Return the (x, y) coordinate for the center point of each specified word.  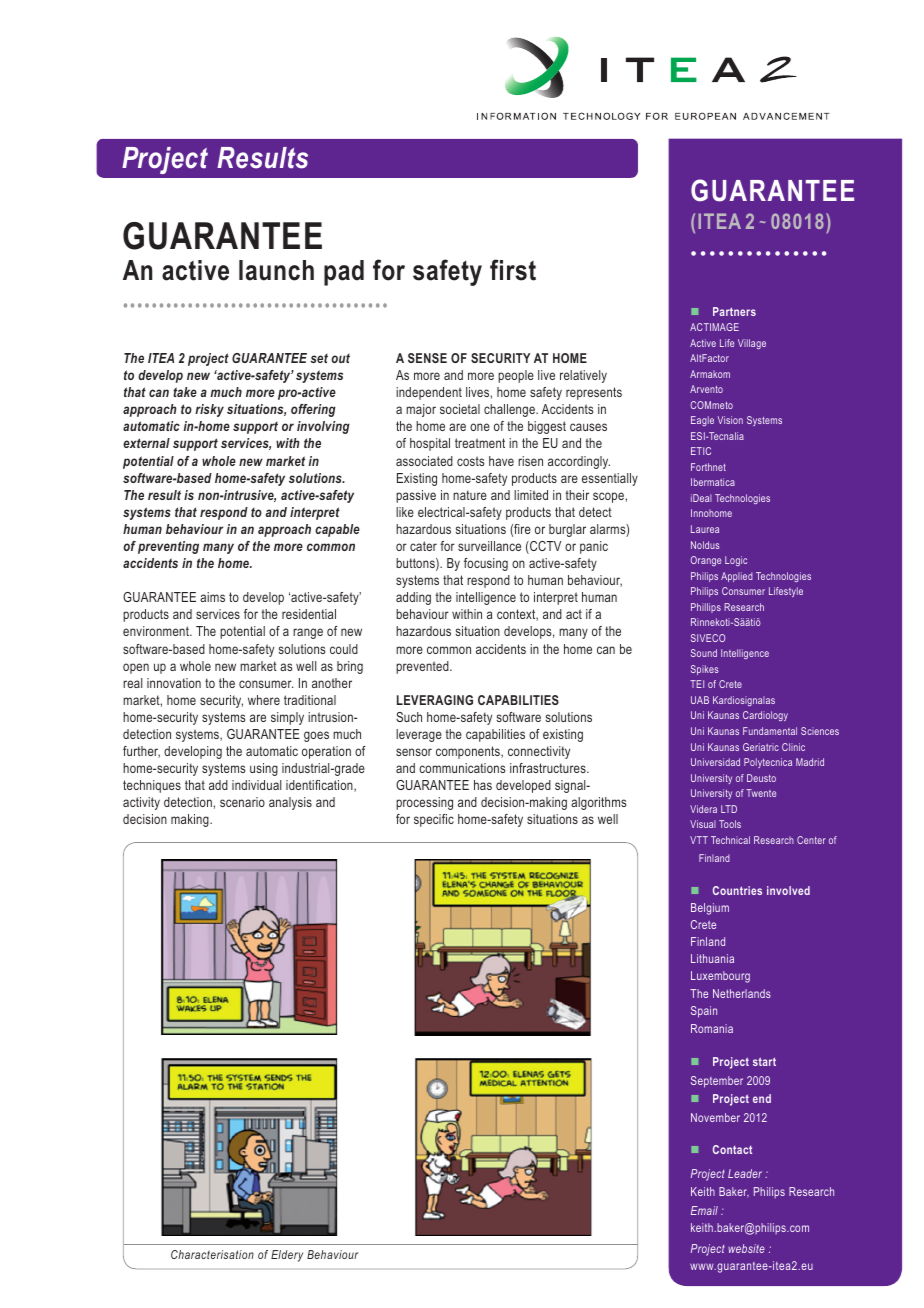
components (469, 752)
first (513, 270)
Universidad (715, 762)
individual (257, 785)
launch (276, 270)
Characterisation (212, 1254)
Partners (734, 311)
